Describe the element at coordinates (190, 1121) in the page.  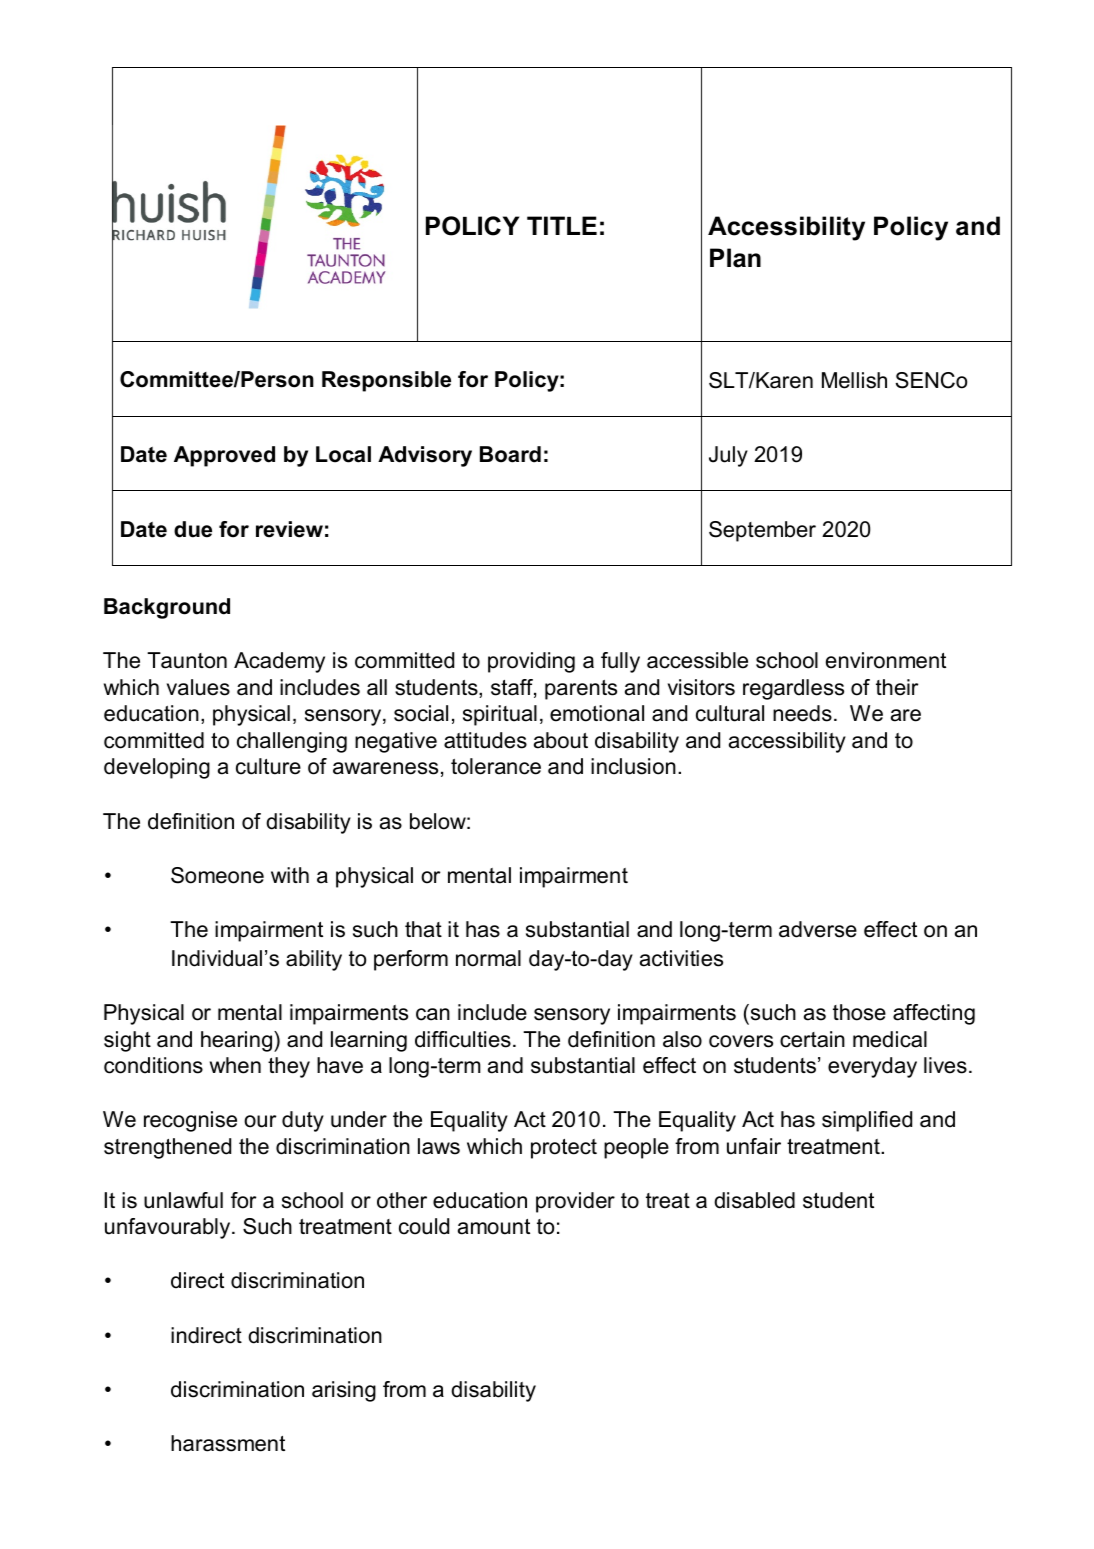
I see `recognise` at that location.
